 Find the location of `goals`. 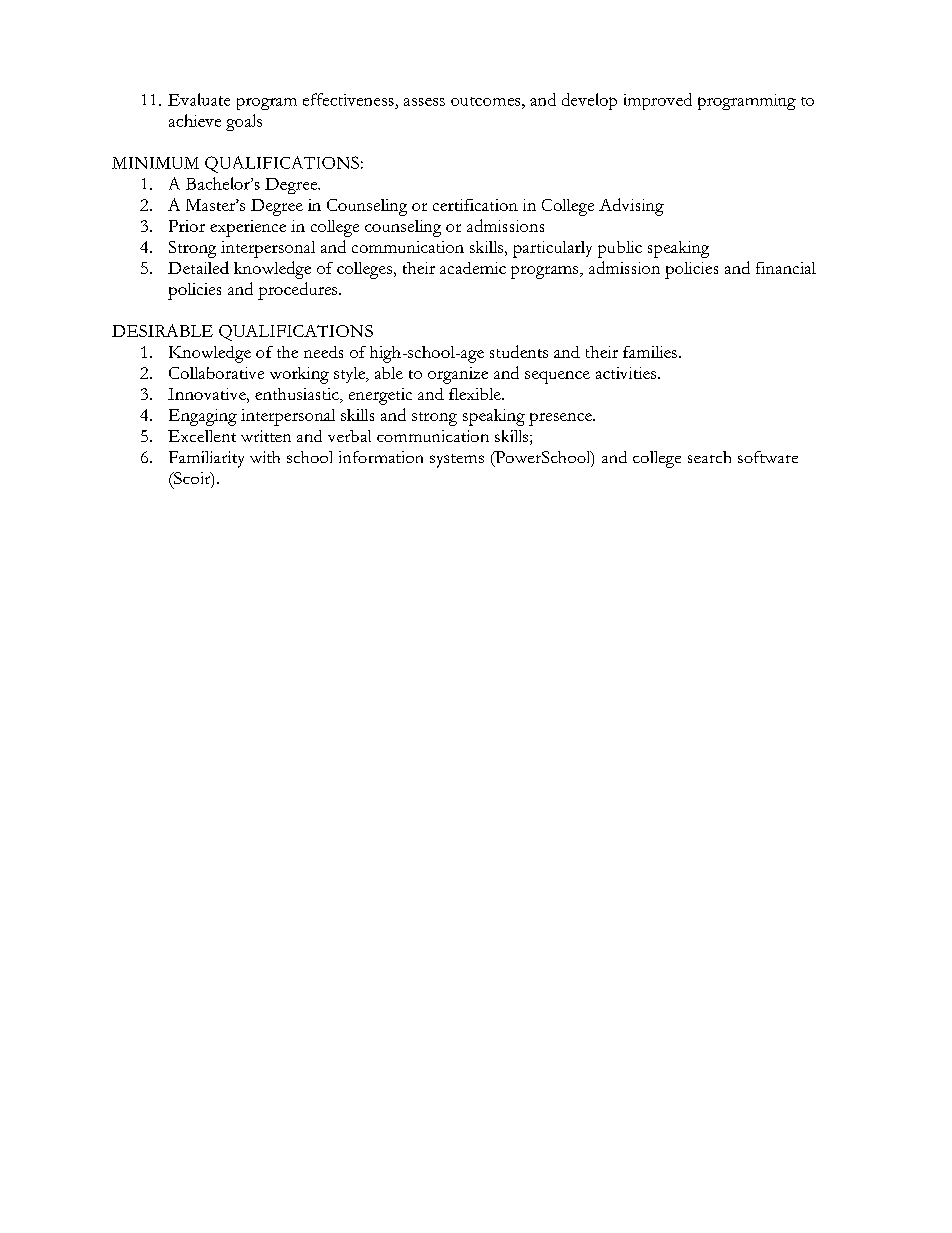

goals is located at coordinates (244, 122).
